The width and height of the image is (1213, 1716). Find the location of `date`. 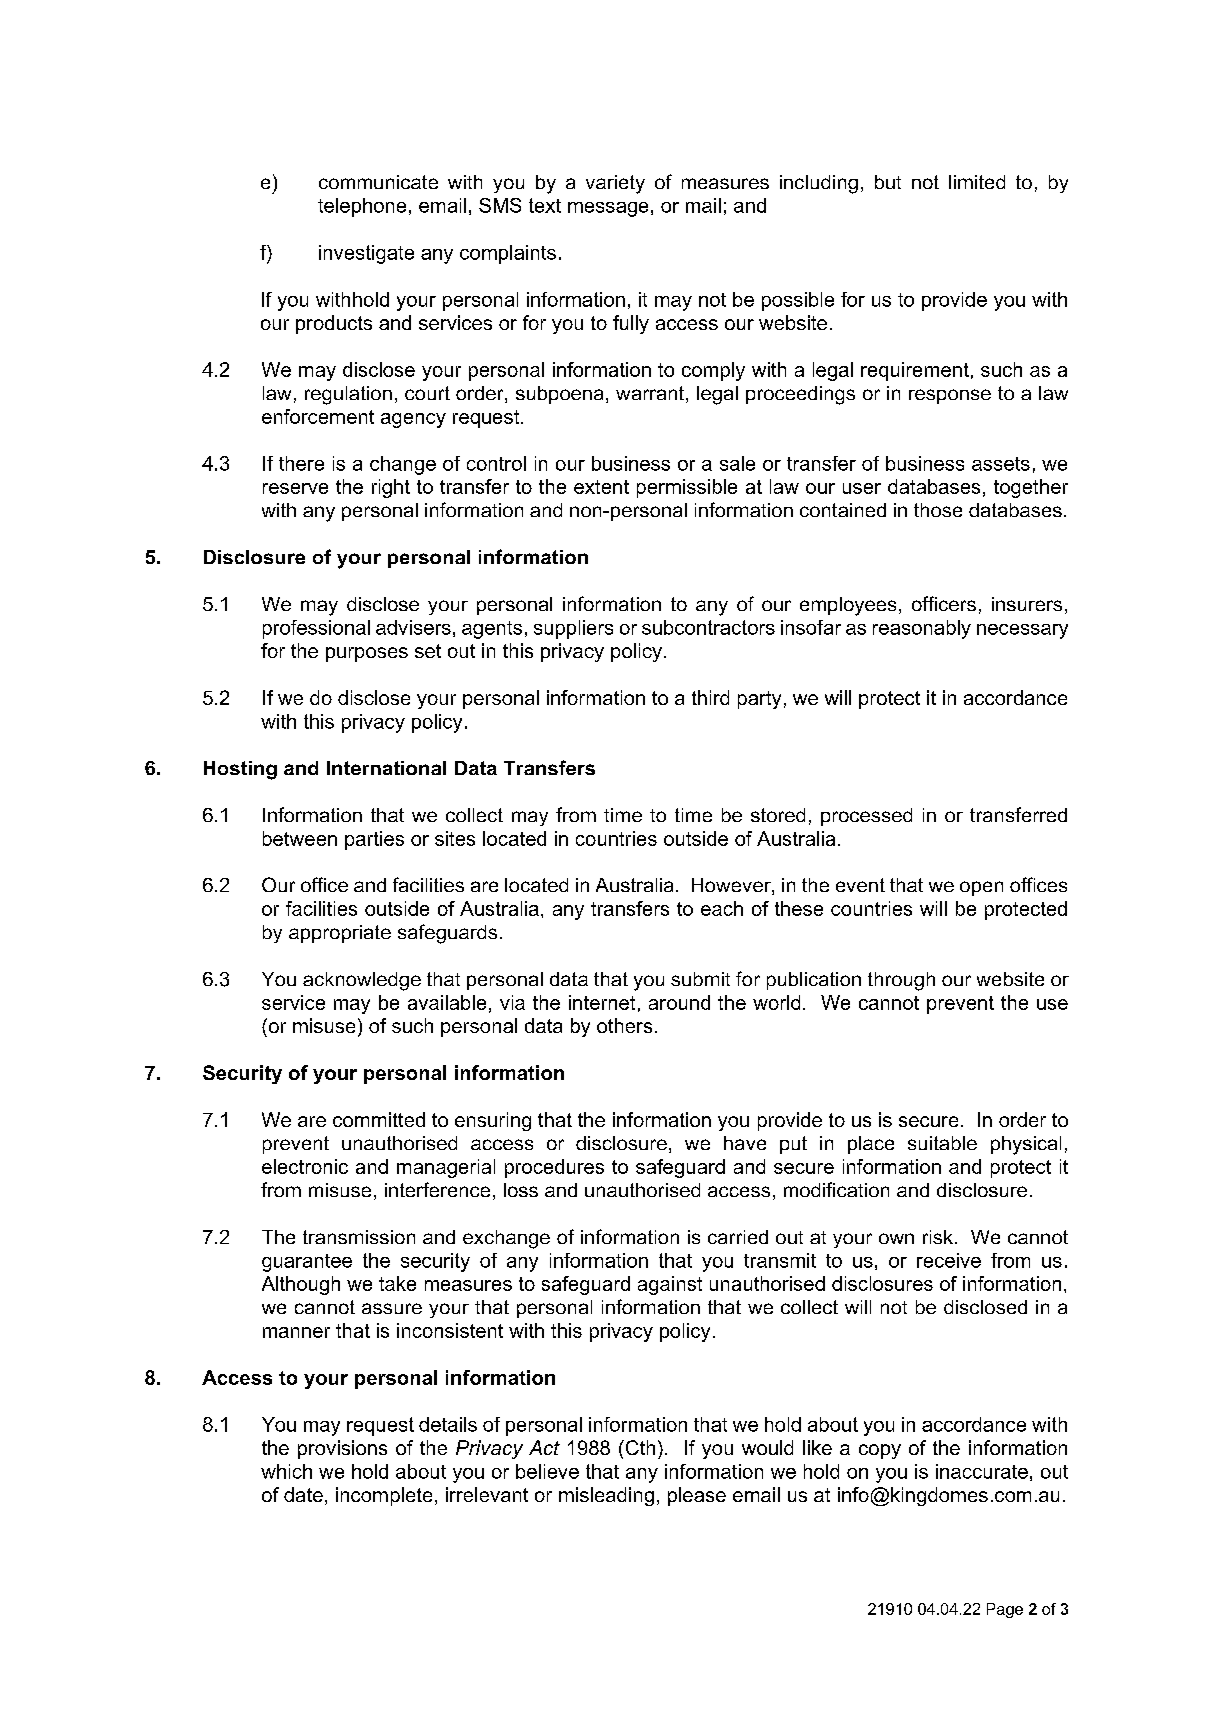

date is located at coordinates (303, 1494).
